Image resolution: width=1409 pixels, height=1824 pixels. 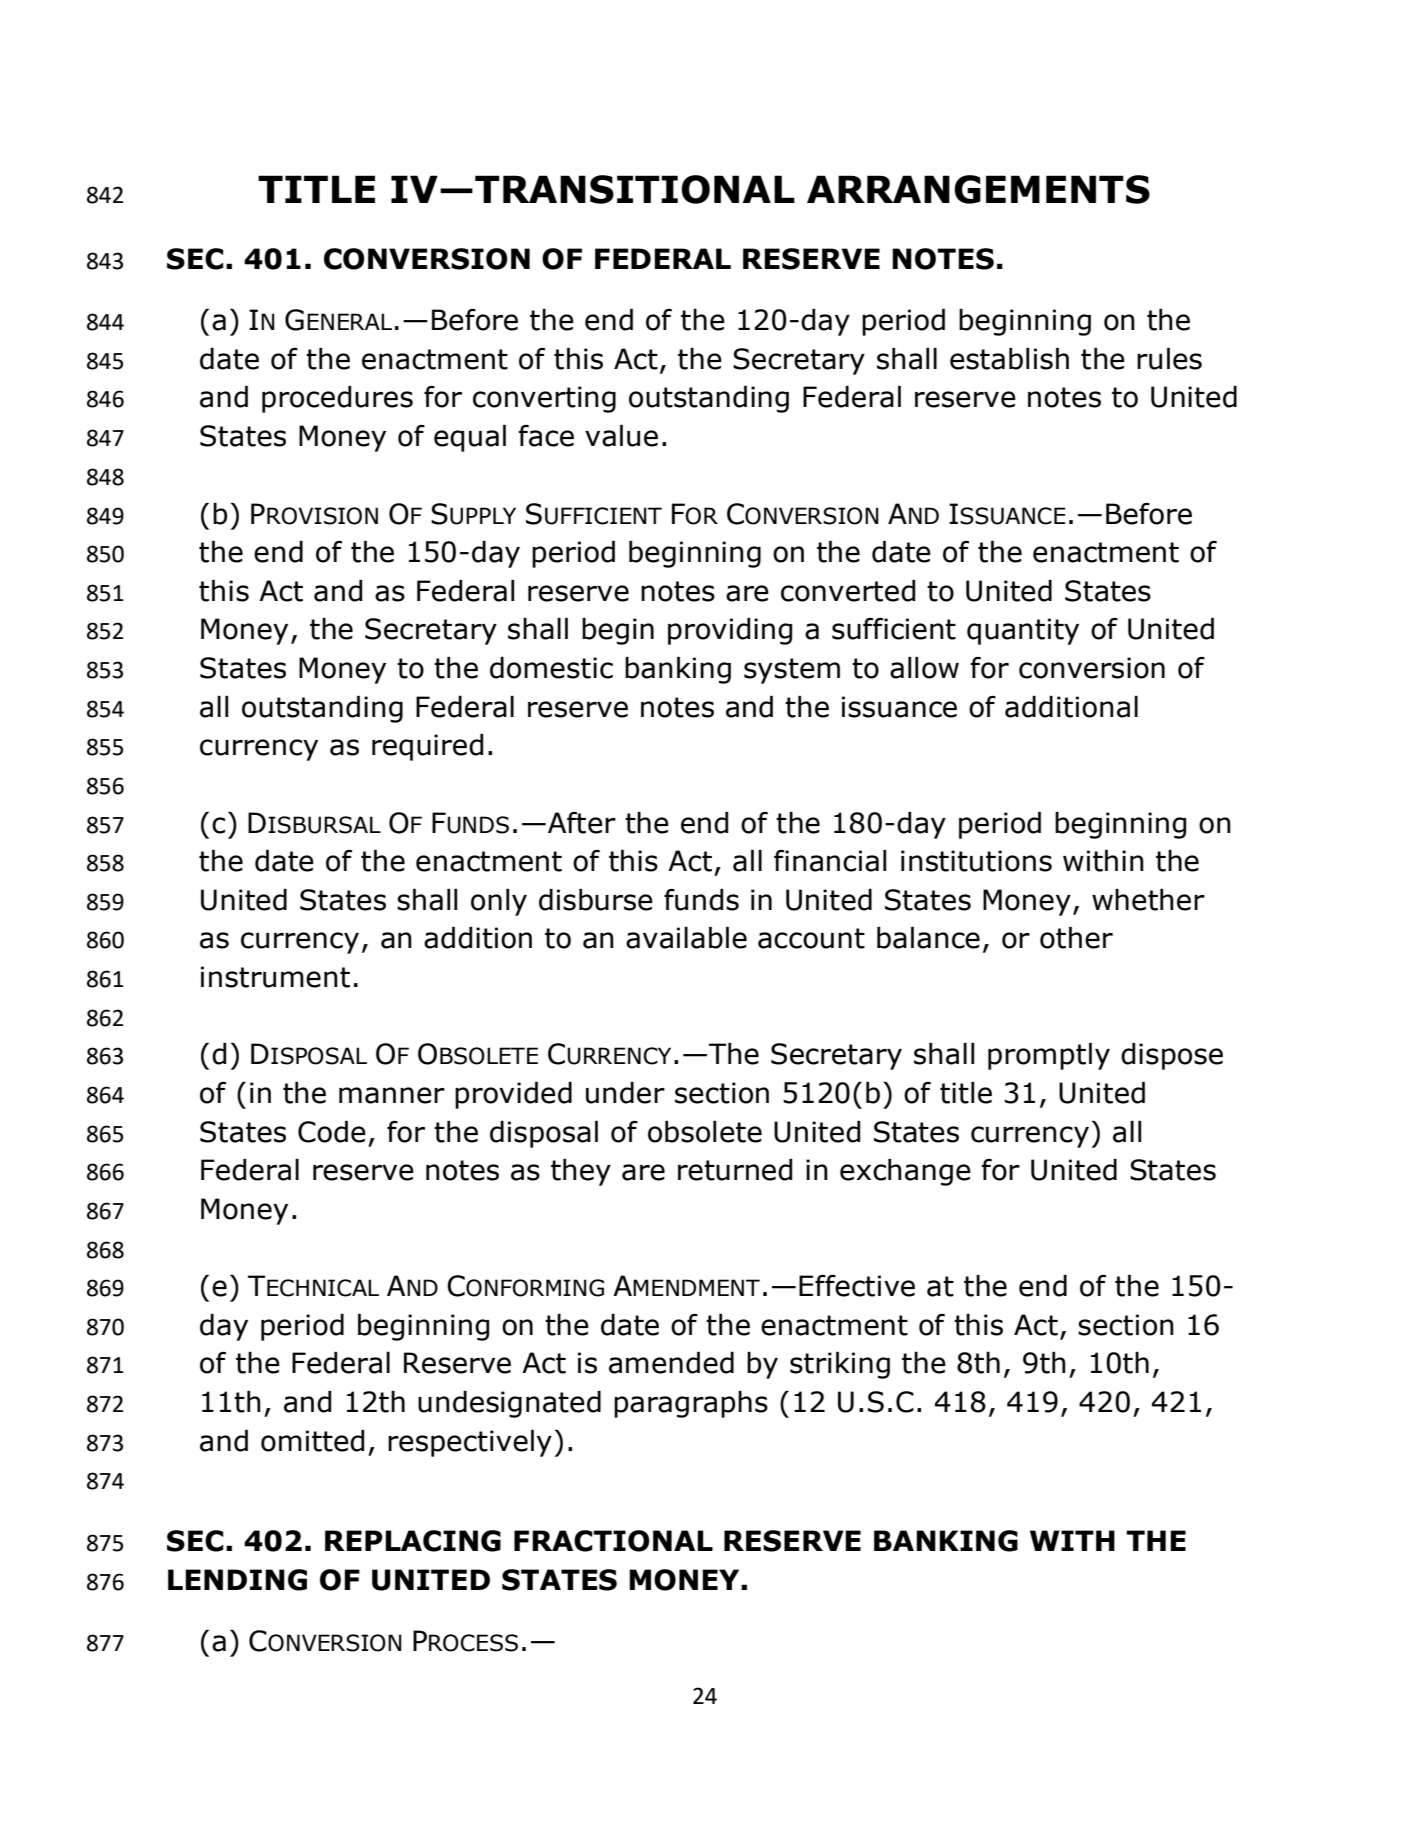 I want to click on required, so click(x=427, y=747).
